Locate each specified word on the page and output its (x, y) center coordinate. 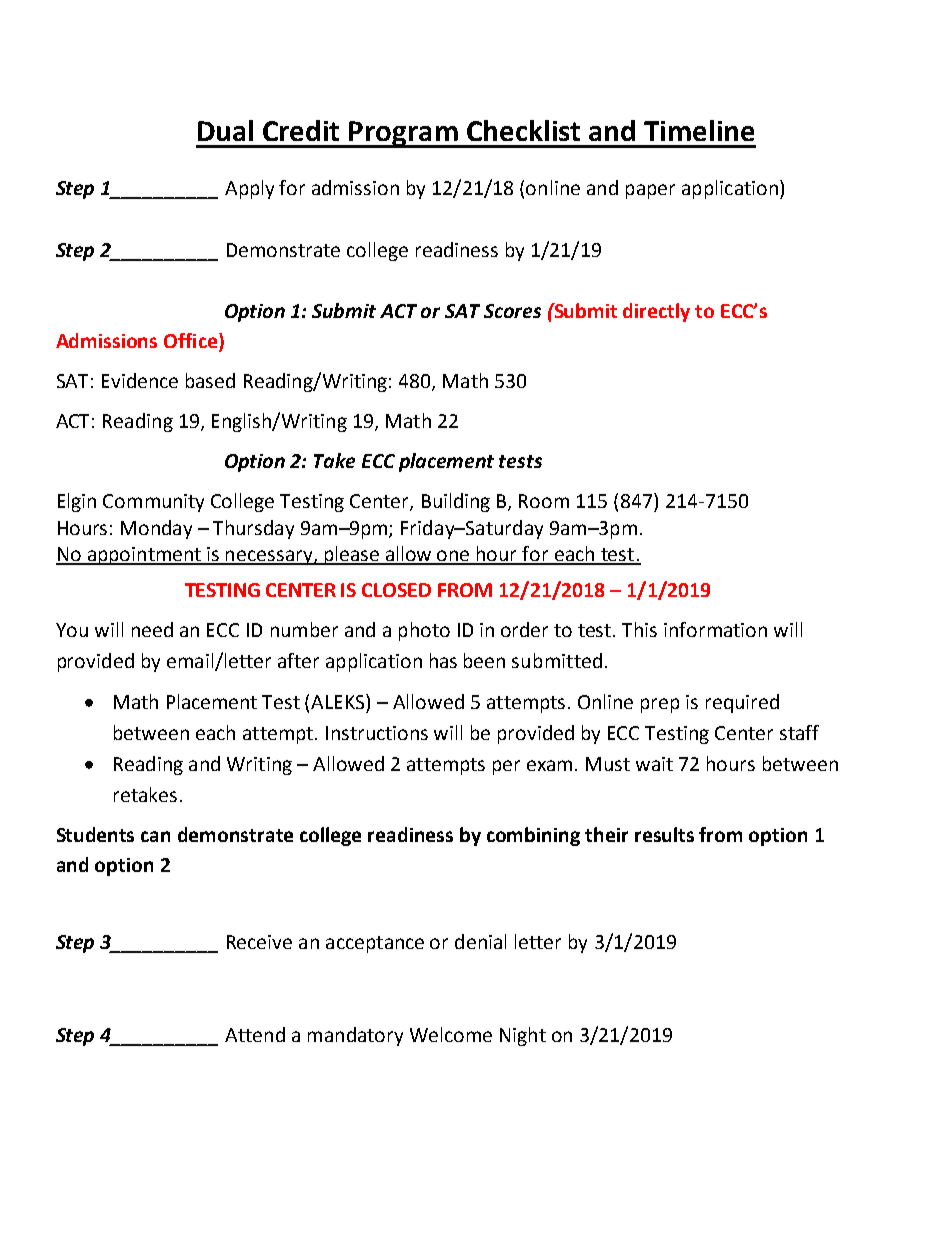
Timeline (699, 130)
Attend (255, 1034)
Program (403, 134)
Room (544, 501)
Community (153, 503)
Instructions (377, 733)
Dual (225, 130)
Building (456, 502)
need (152, 629)
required (742, 703)
